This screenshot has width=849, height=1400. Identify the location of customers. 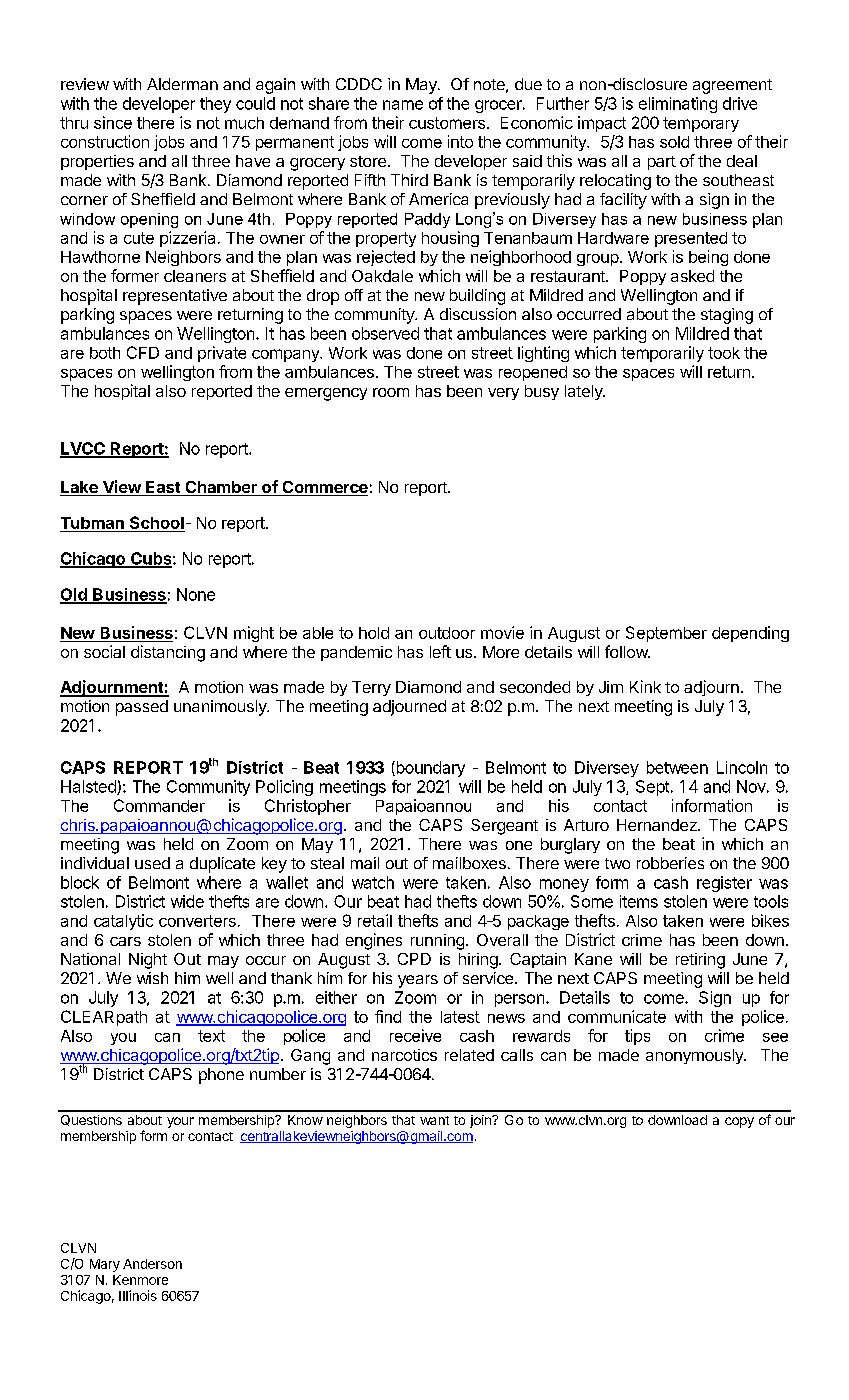
(447, 123).
